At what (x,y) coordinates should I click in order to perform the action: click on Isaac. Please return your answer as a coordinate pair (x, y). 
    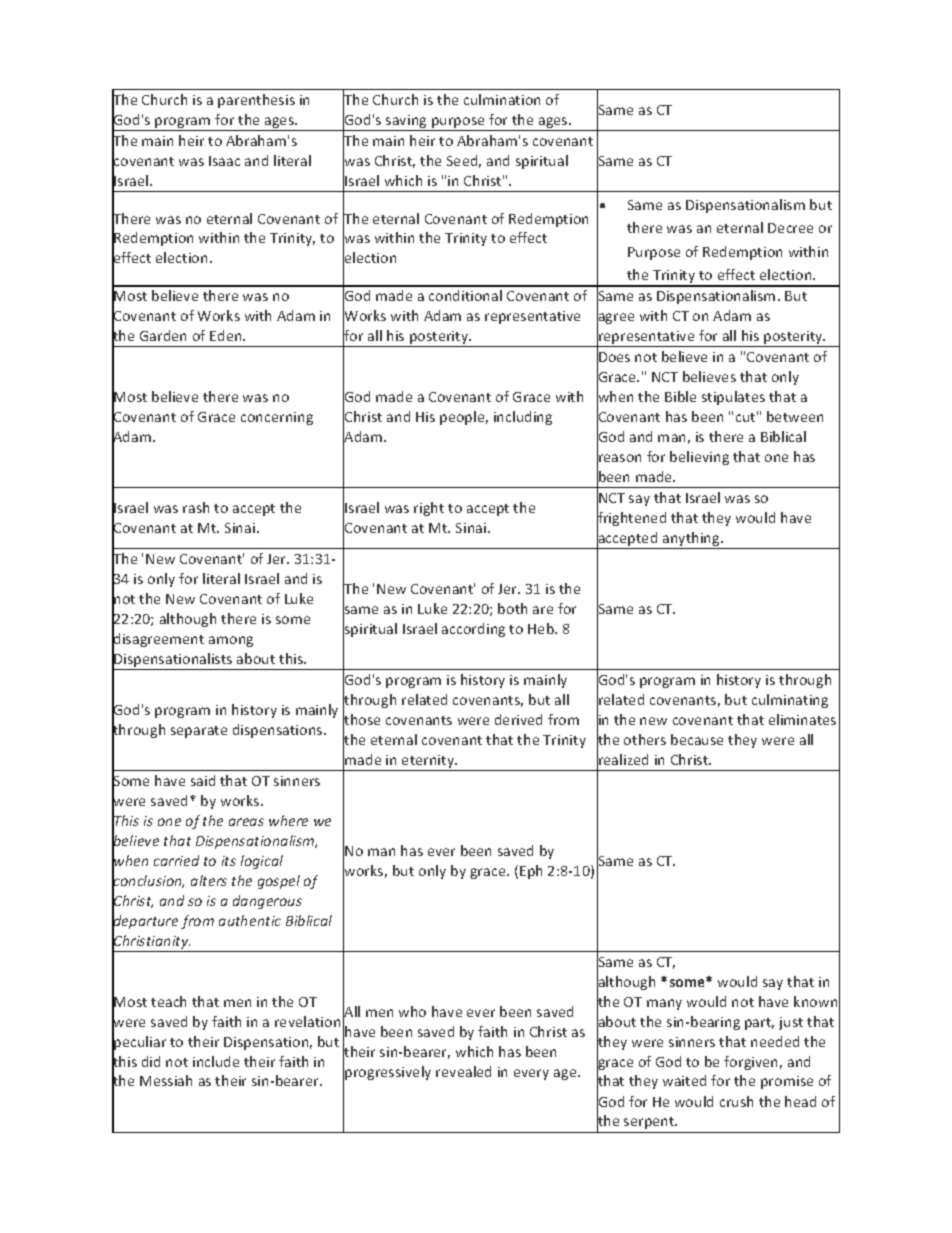
    Looking at the image, I should click on (224, 161).
